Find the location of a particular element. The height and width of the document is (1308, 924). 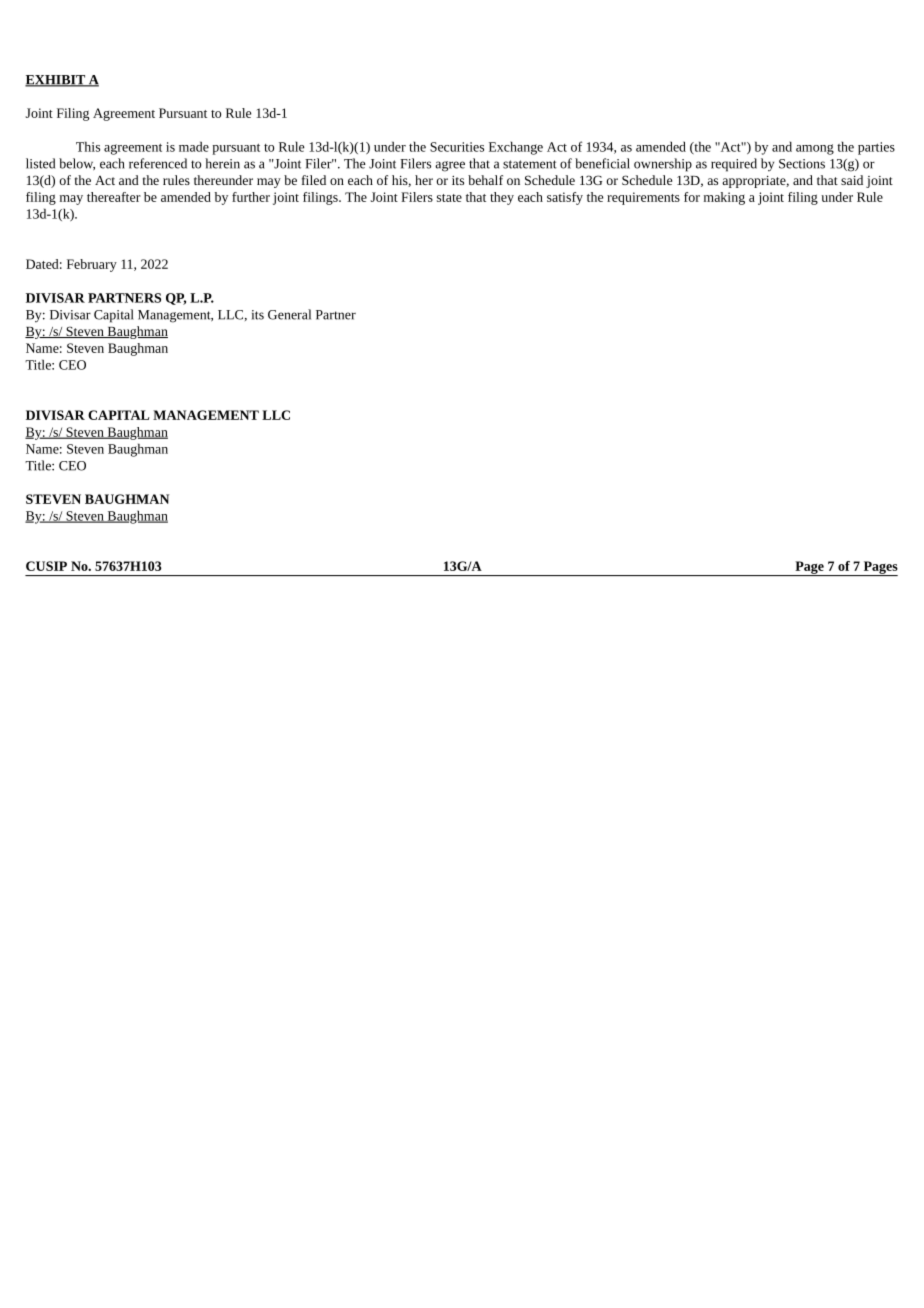

General is located at coordinates (289, 314).
